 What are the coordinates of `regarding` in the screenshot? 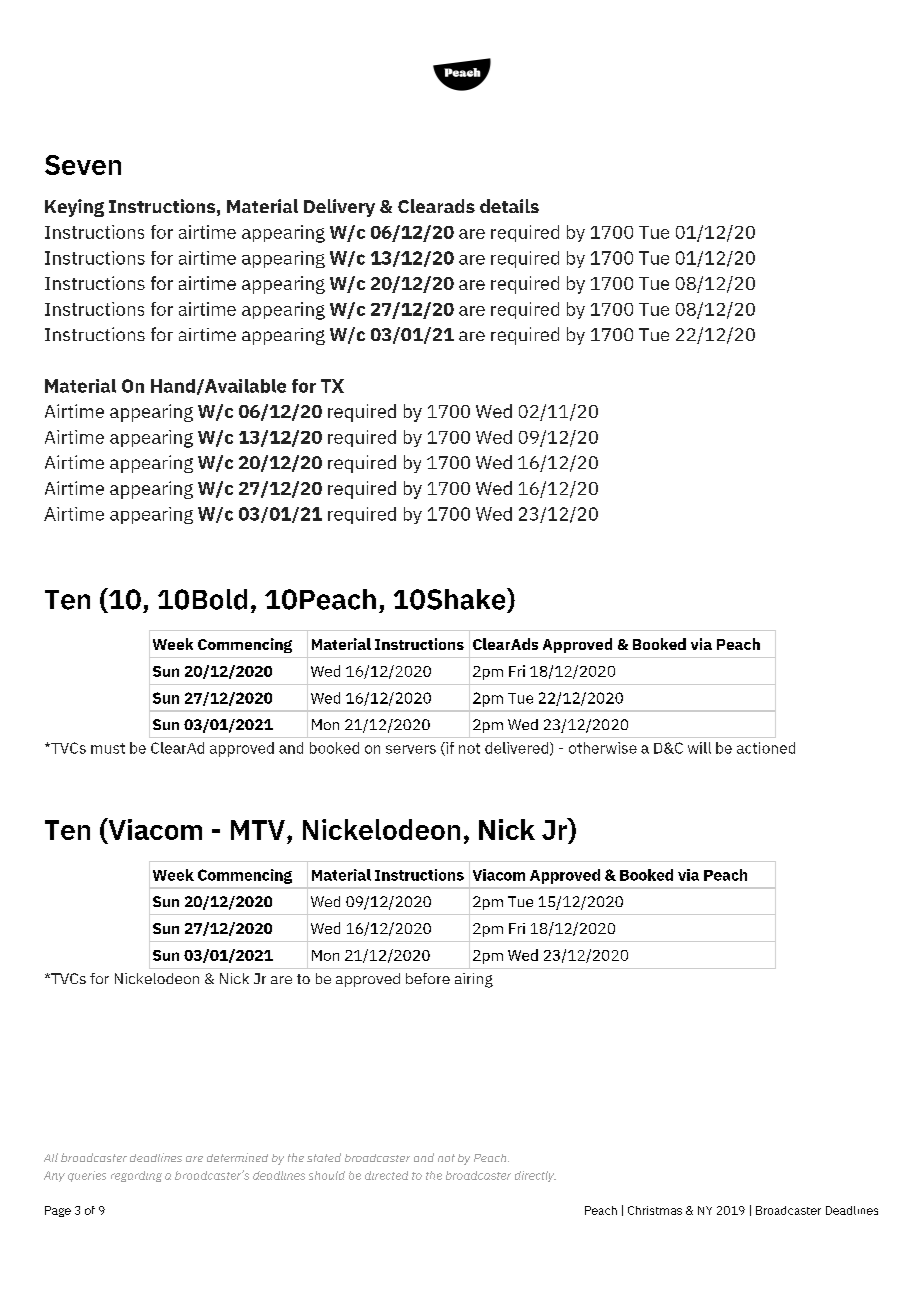 It's located at (136, 1176).
